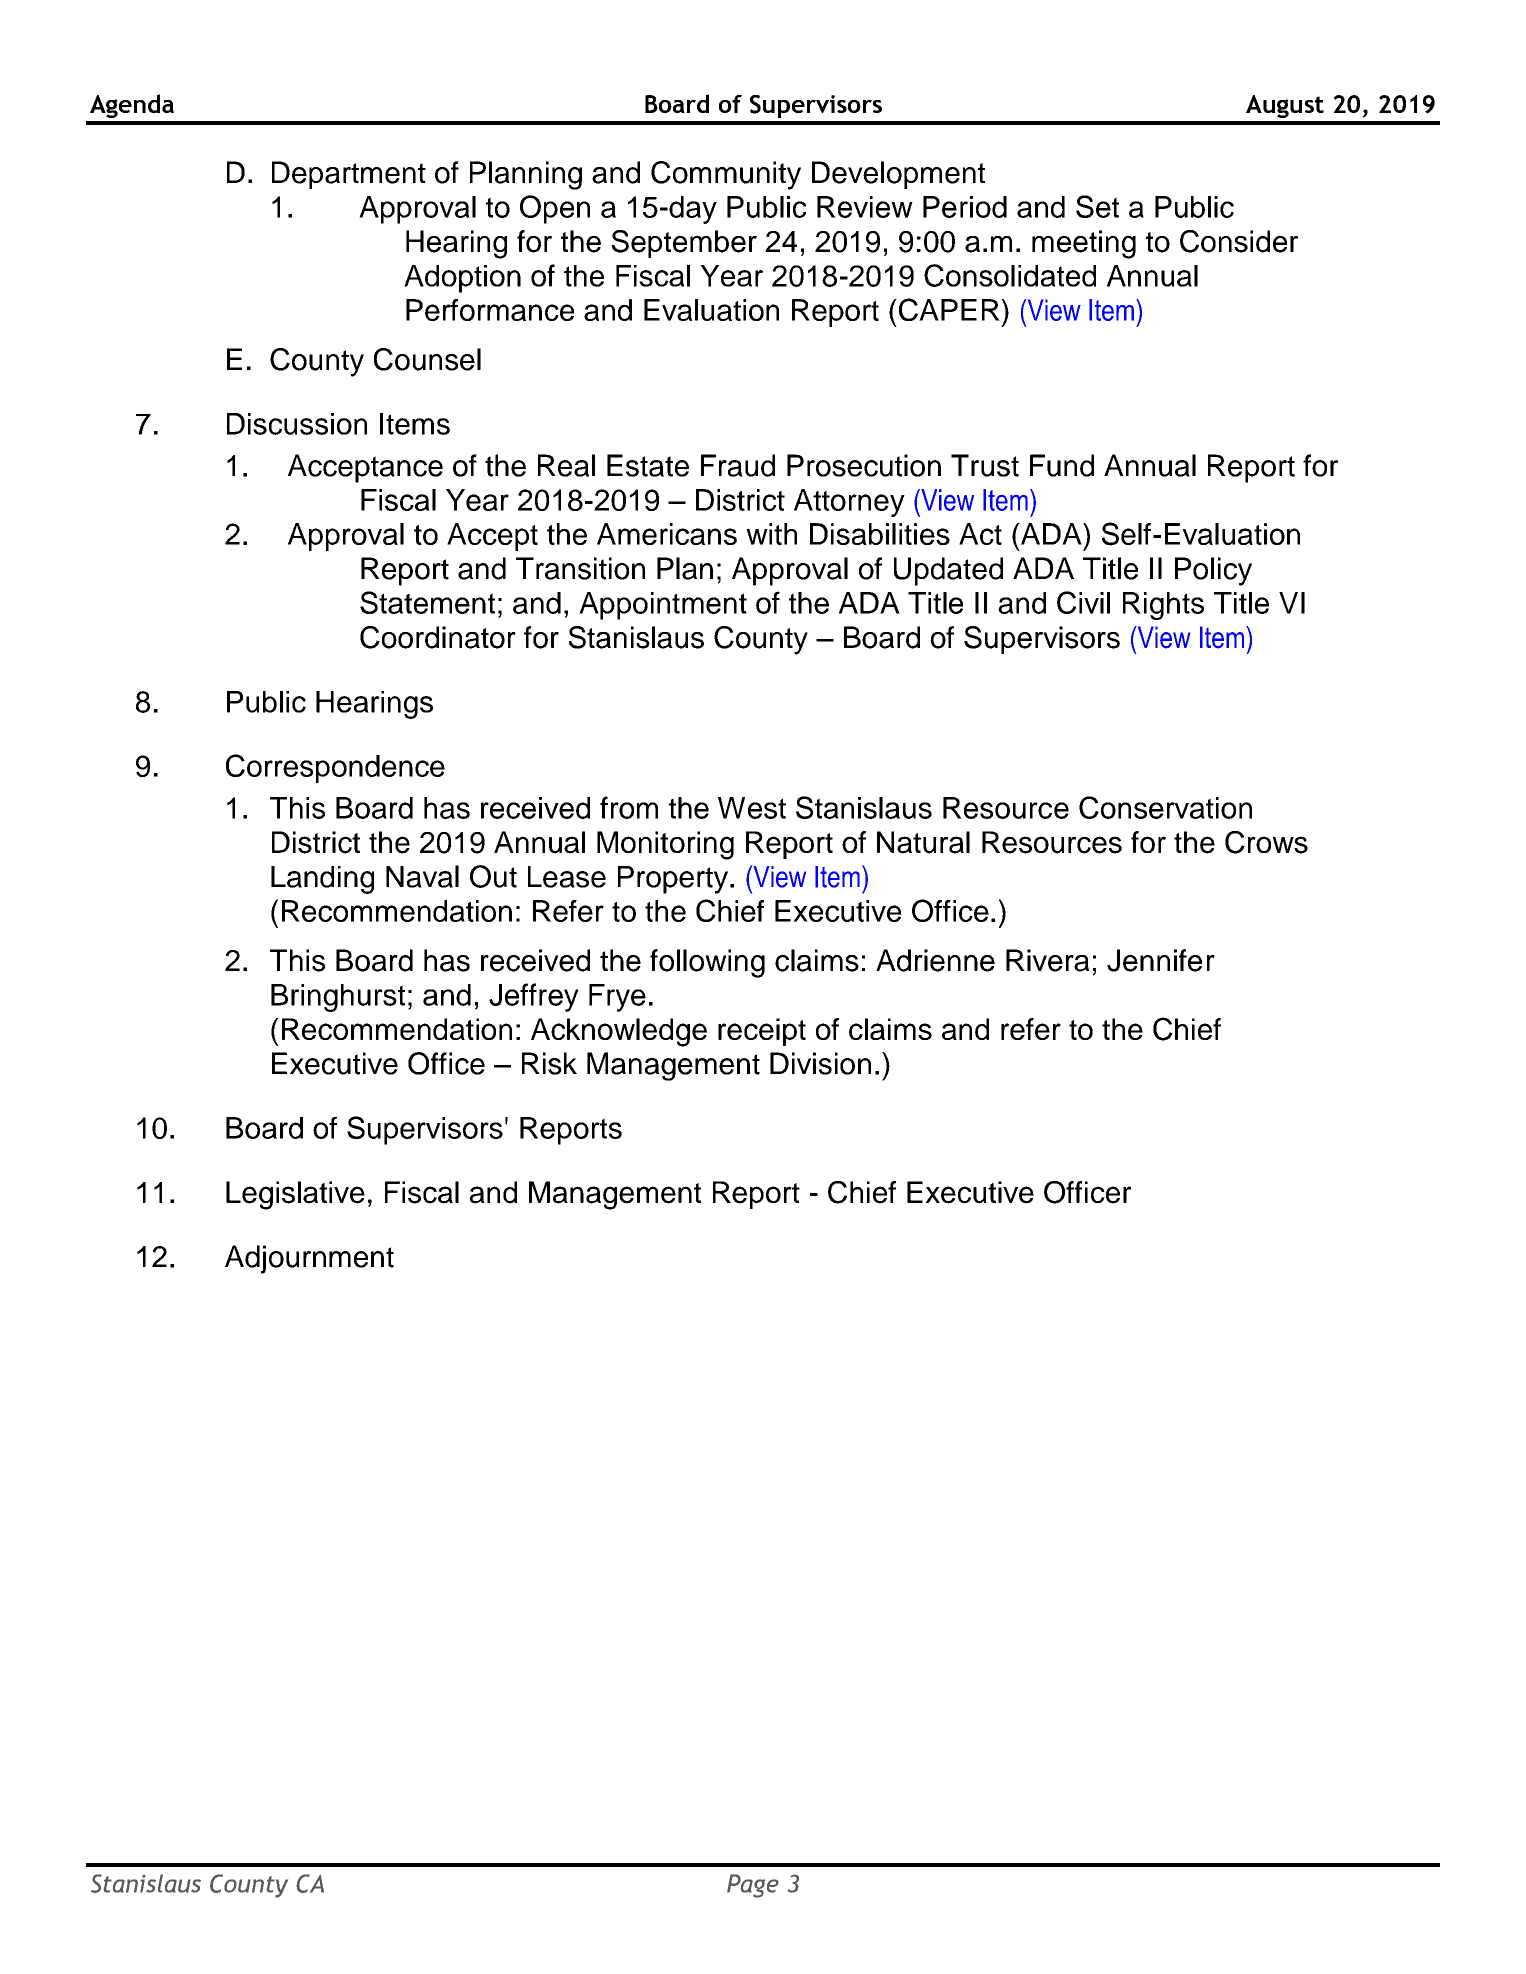  I want to click on Community, so click(726, 175).
